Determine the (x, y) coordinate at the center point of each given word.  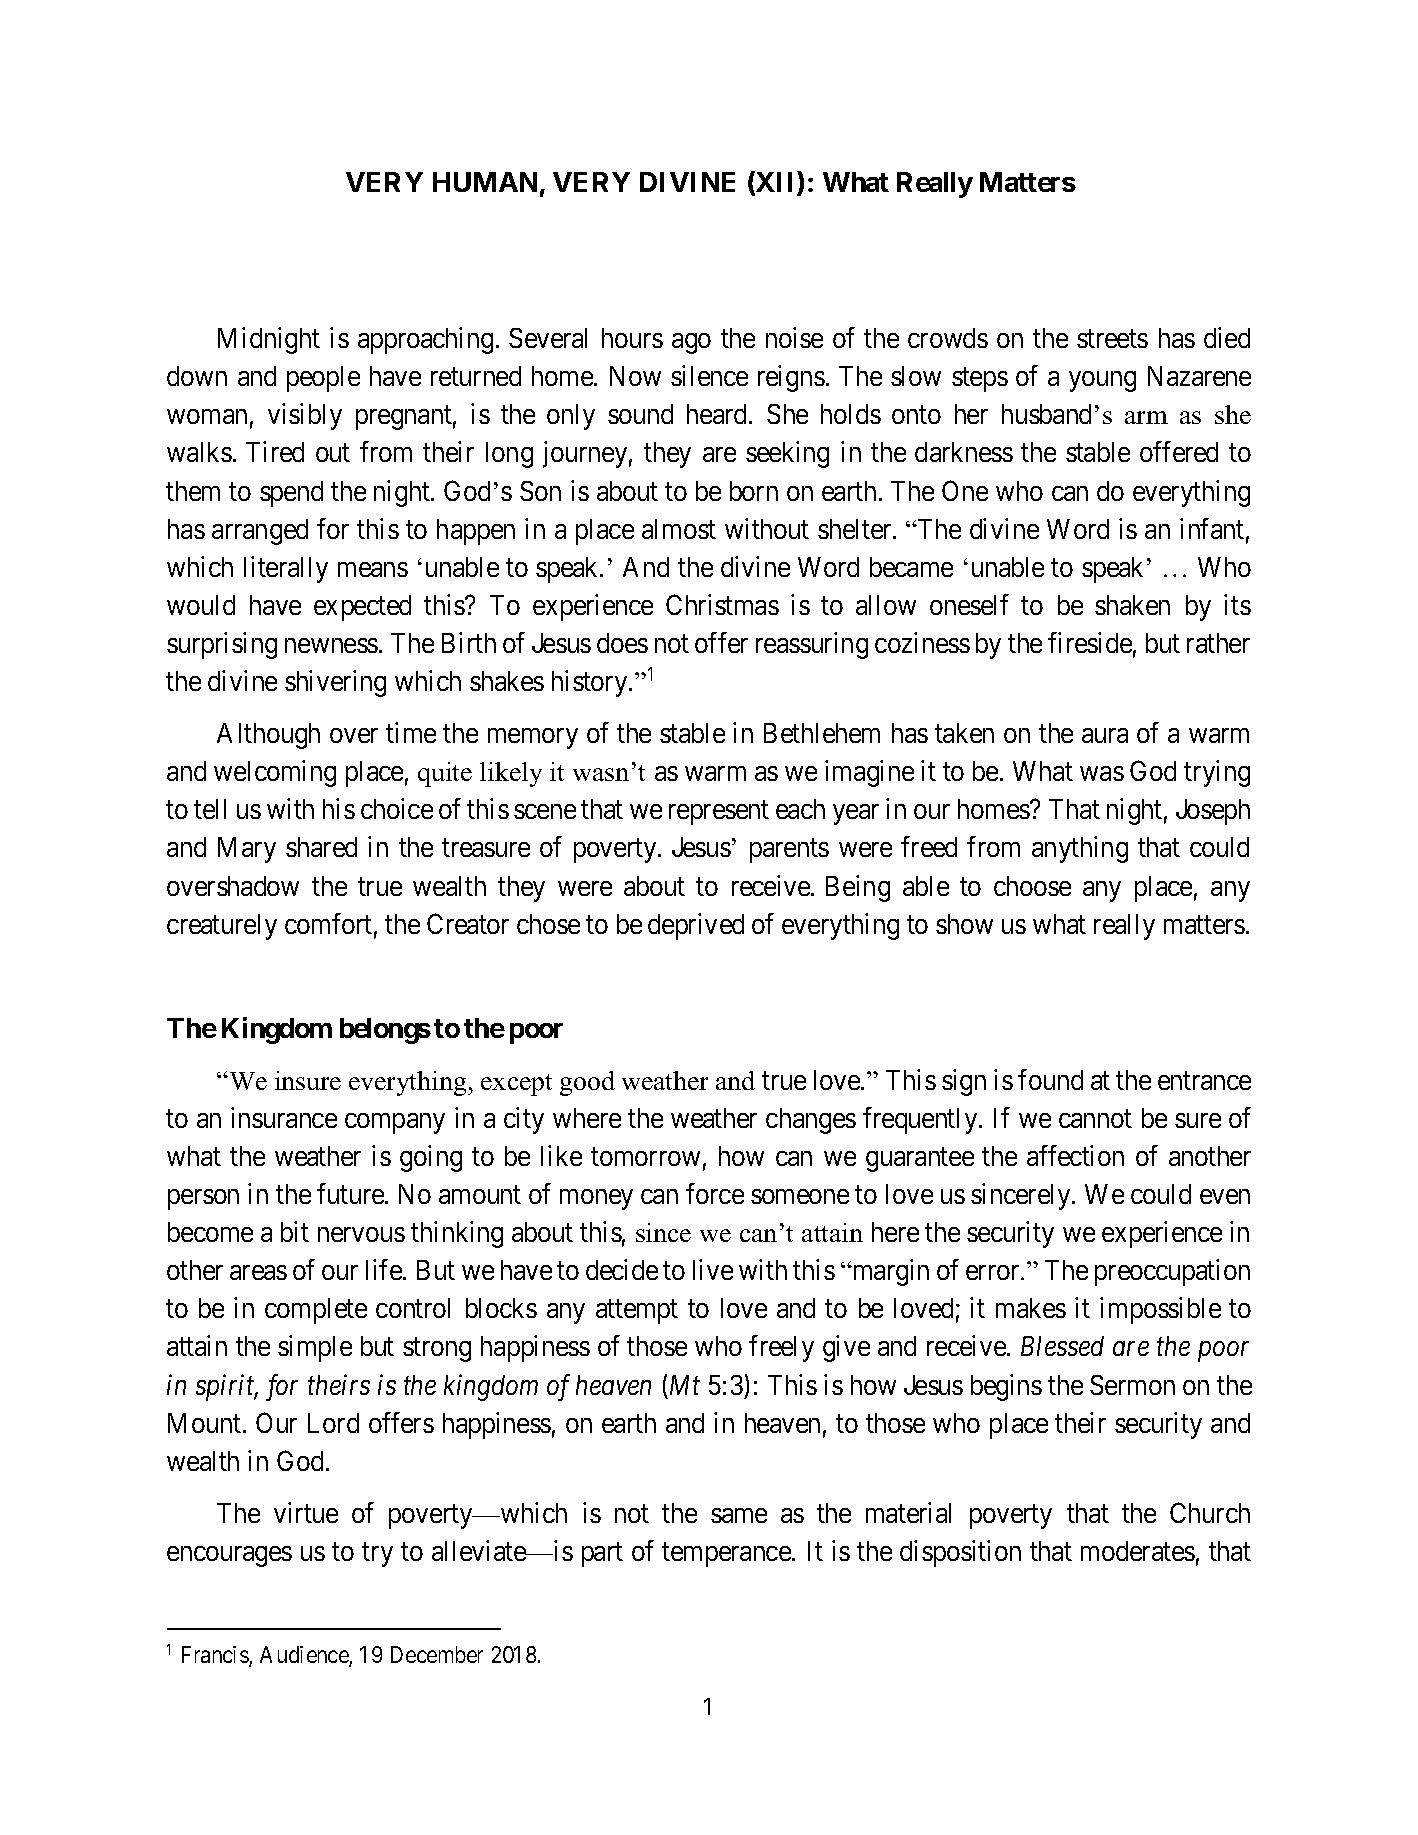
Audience (305, 1656)
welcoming (275, 773)
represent (719, 813)
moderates (1138, 1551)
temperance (727, 1555)
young (1102, 382)
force (715, 1193)
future (350, 1193)
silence (709, 375)
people (323, 379)
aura (1105, 735)
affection (1075, 1155)
